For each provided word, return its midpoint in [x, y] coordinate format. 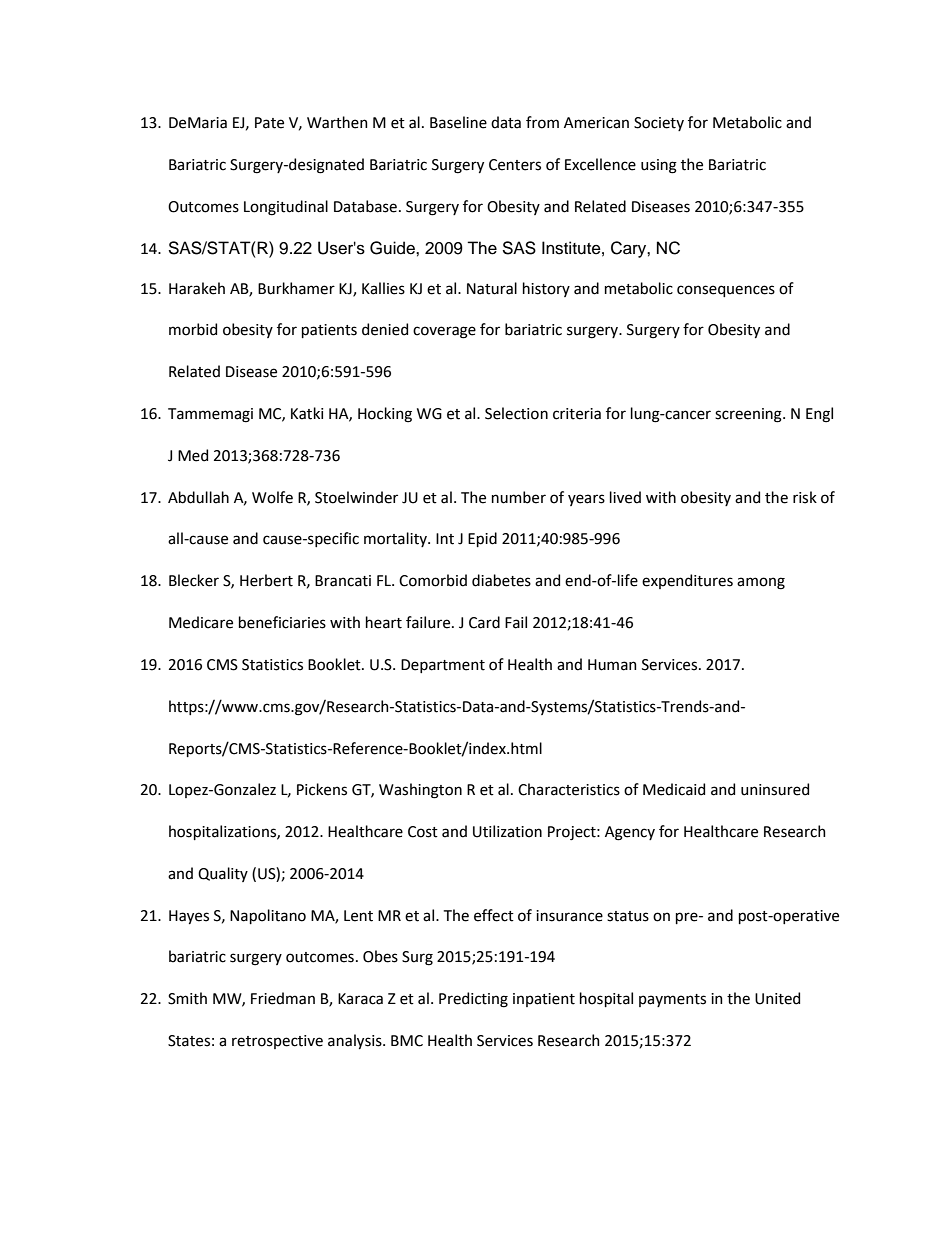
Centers [515, 165]
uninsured [775, 789]
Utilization [507, 831]
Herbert [266, 580]
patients [329, 331]
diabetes [501, 580]
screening [749, 415]
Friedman [283, 998]
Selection [516, 413]
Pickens [322, 789]
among [761, 583]
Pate [269, 123]
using [659, 166]
